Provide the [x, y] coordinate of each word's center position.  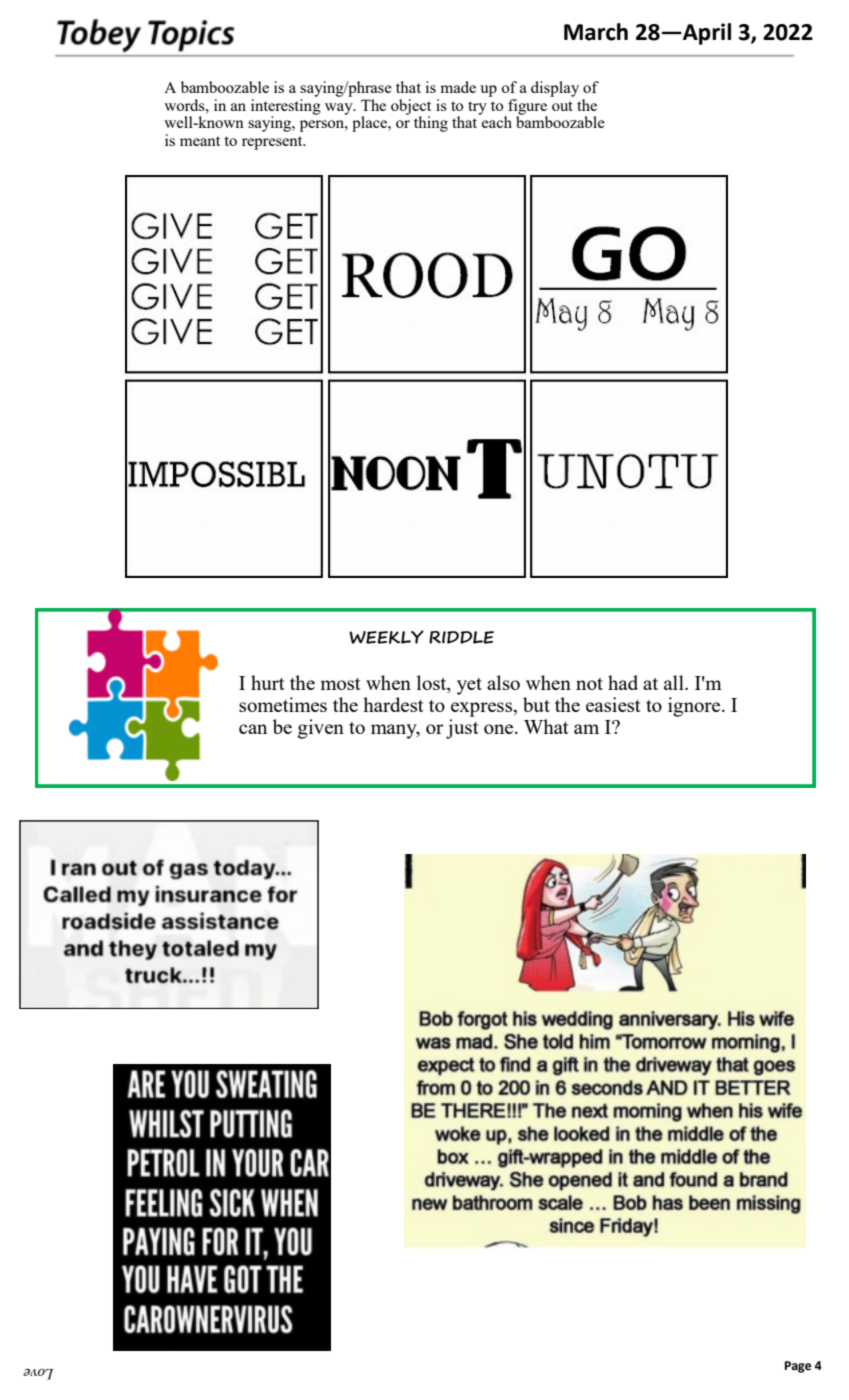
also [503, 682]
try [477, 108]
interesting [286, 106]
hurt [268, 682]
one [500, 729]
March [596, 32]
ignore [695, 707]
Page [798, 1367]
